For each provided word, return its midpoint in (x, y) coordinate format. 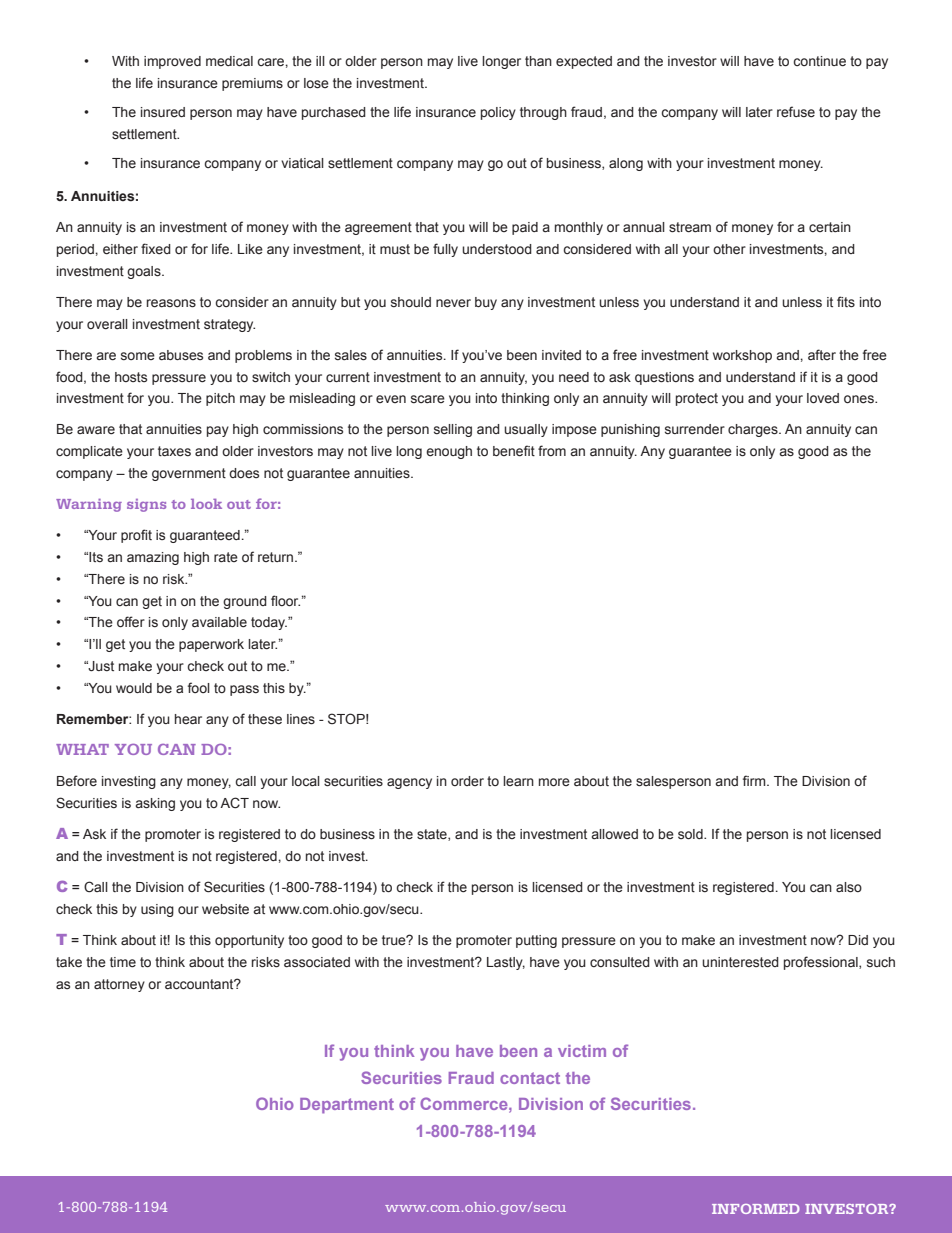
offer (131, 622)
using (157, 910)
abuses (181, 355)
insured (163, 112)
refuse (796, 112)
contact (530, 1078)
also (849, 887)
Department (347, 1106)
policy (498, 113)
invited (561, 355)
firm (755, 780)
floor (285, 600)
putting (536, 941)
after (822, 355)
